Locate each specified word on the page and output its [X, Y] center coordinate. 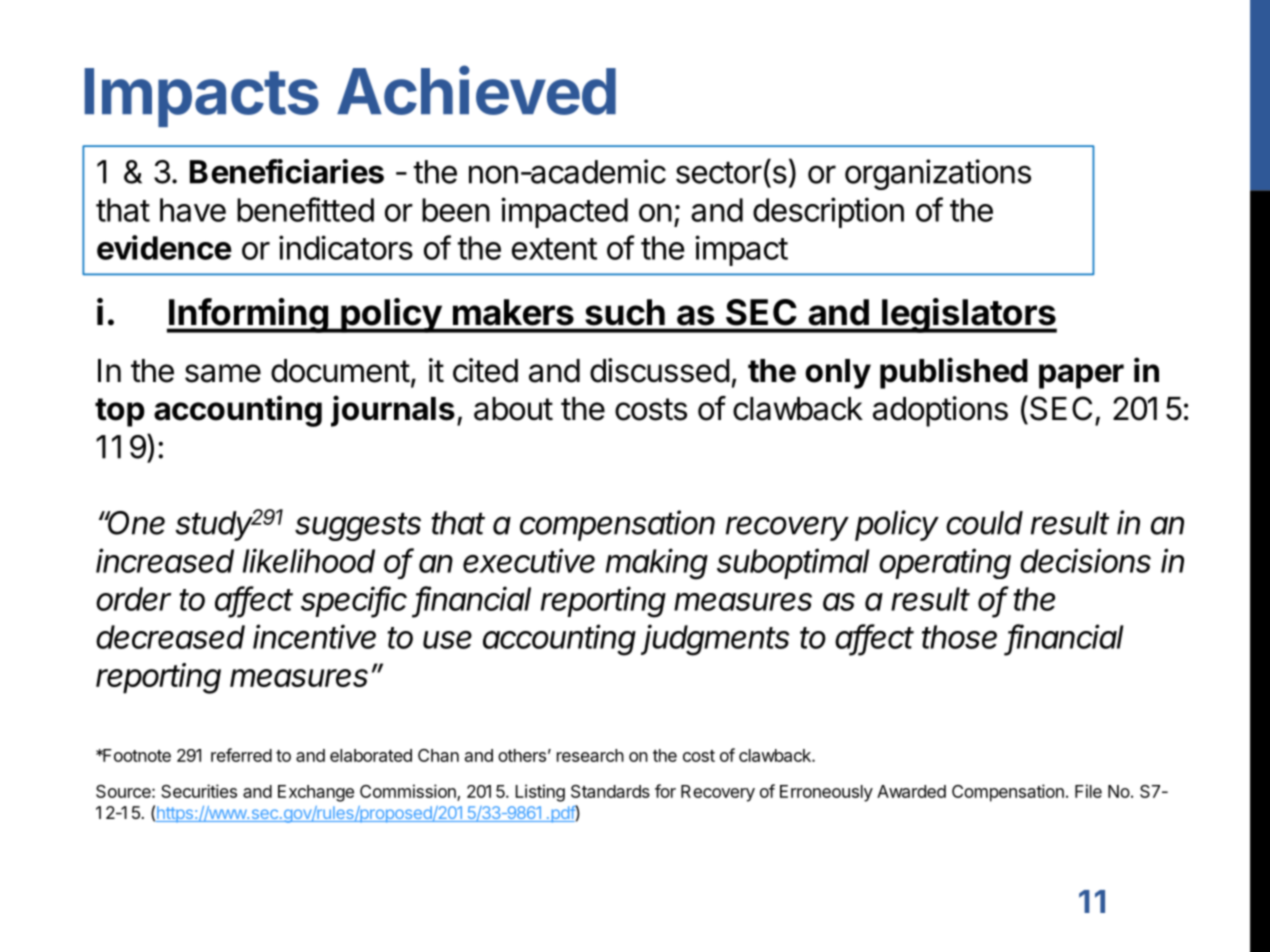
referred [241, 755]
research [590, 755]
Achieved [476, 90]
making [657, 564]
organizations [938, 174]
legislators [968, 315]
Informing [248, 315]
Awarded [911, 791]
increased [165, 560]
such [625, 312]
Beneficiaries [287, 171]
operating [945, 563]
